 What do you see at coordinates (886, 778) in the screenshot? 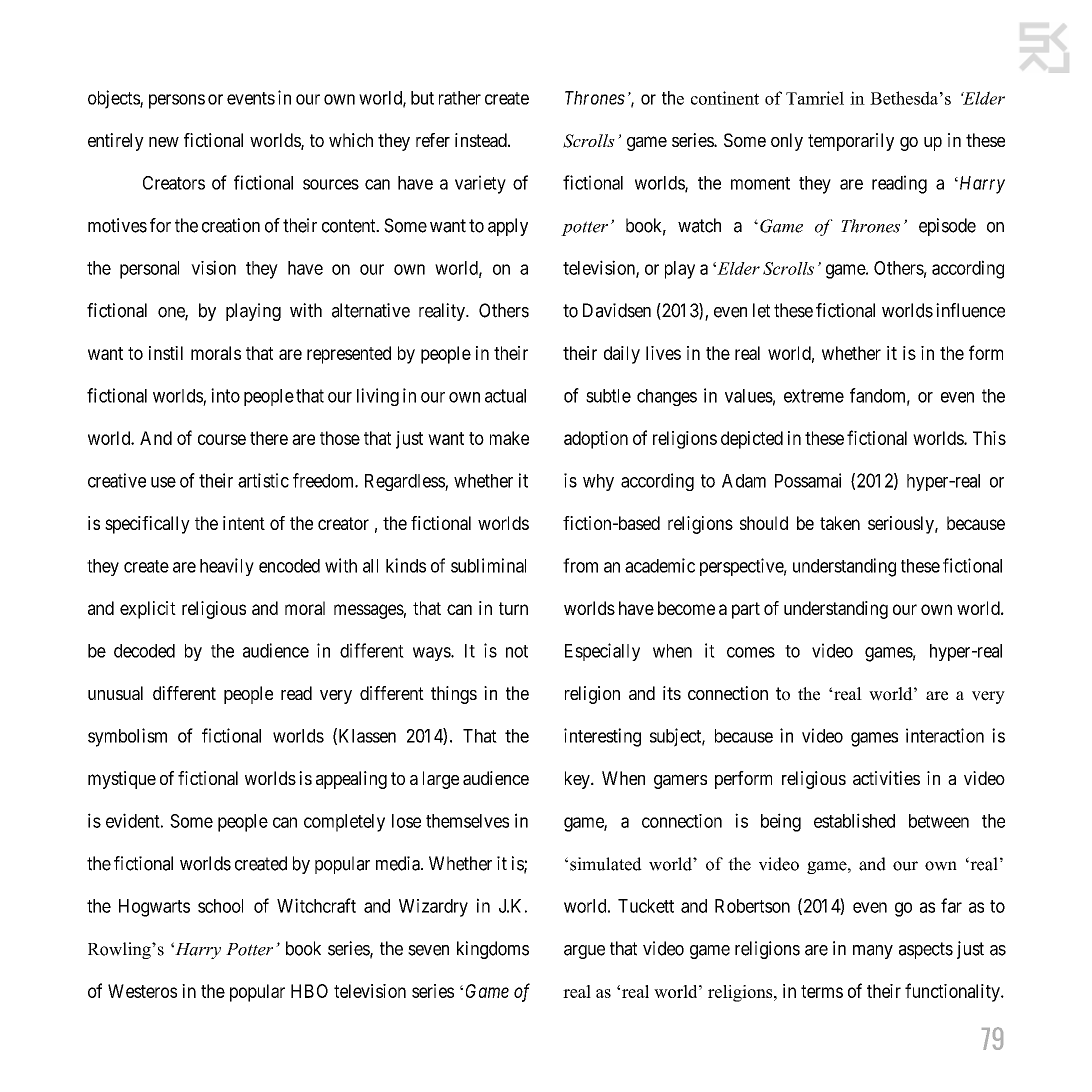
I see `activities` at bounding box center [886, 778].
